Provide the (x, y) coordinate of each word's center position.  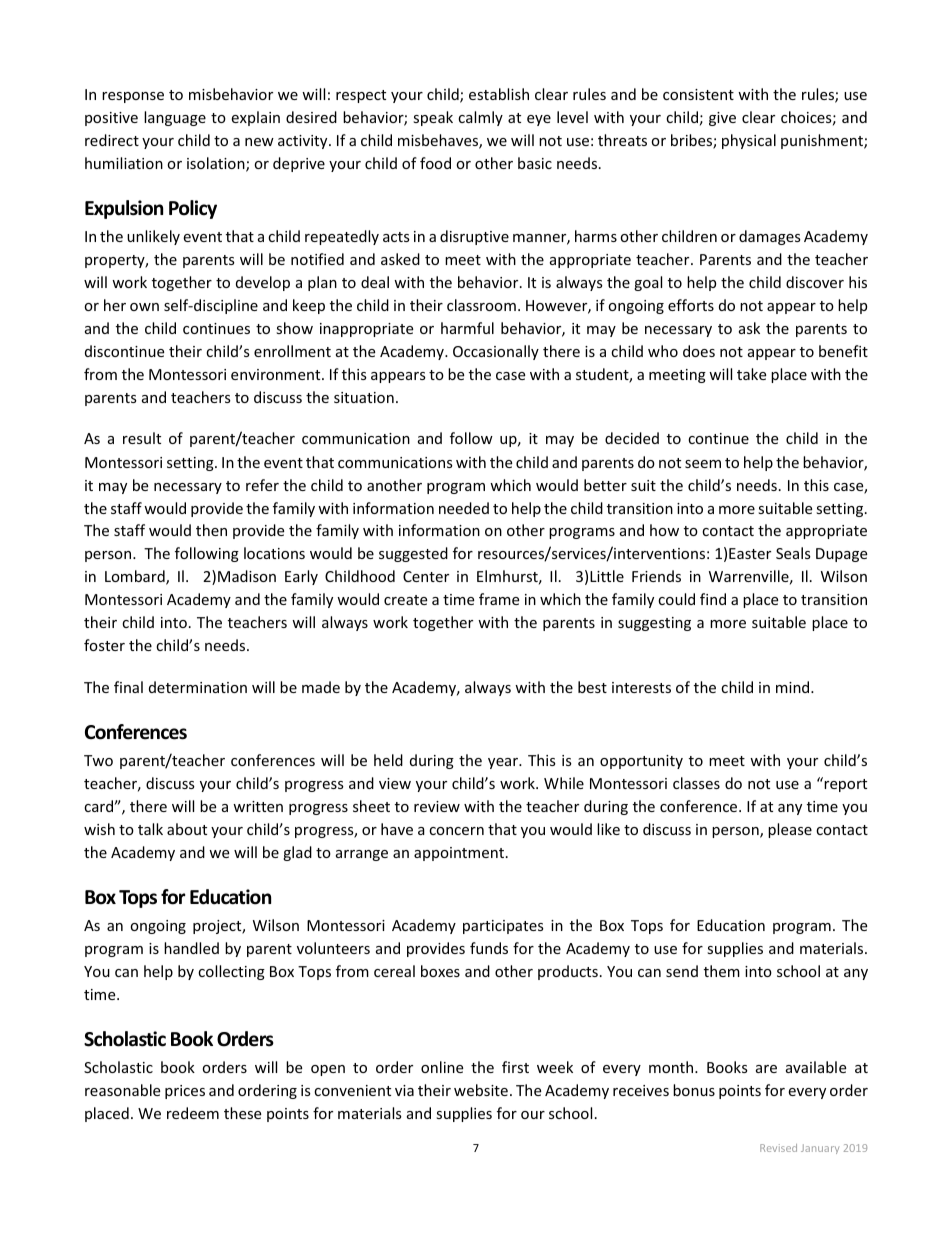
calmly (480, 118)
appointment (459, 854)
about (187, 829)
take (751, 374)
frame (499, 599)
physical (749, 141)
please (790, 830)
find (713, 599)
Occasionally (496, 352)
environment (277, 374)
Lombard (136, 577)
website (481, 1090)
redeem (193, 1113)
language (175, 118)
